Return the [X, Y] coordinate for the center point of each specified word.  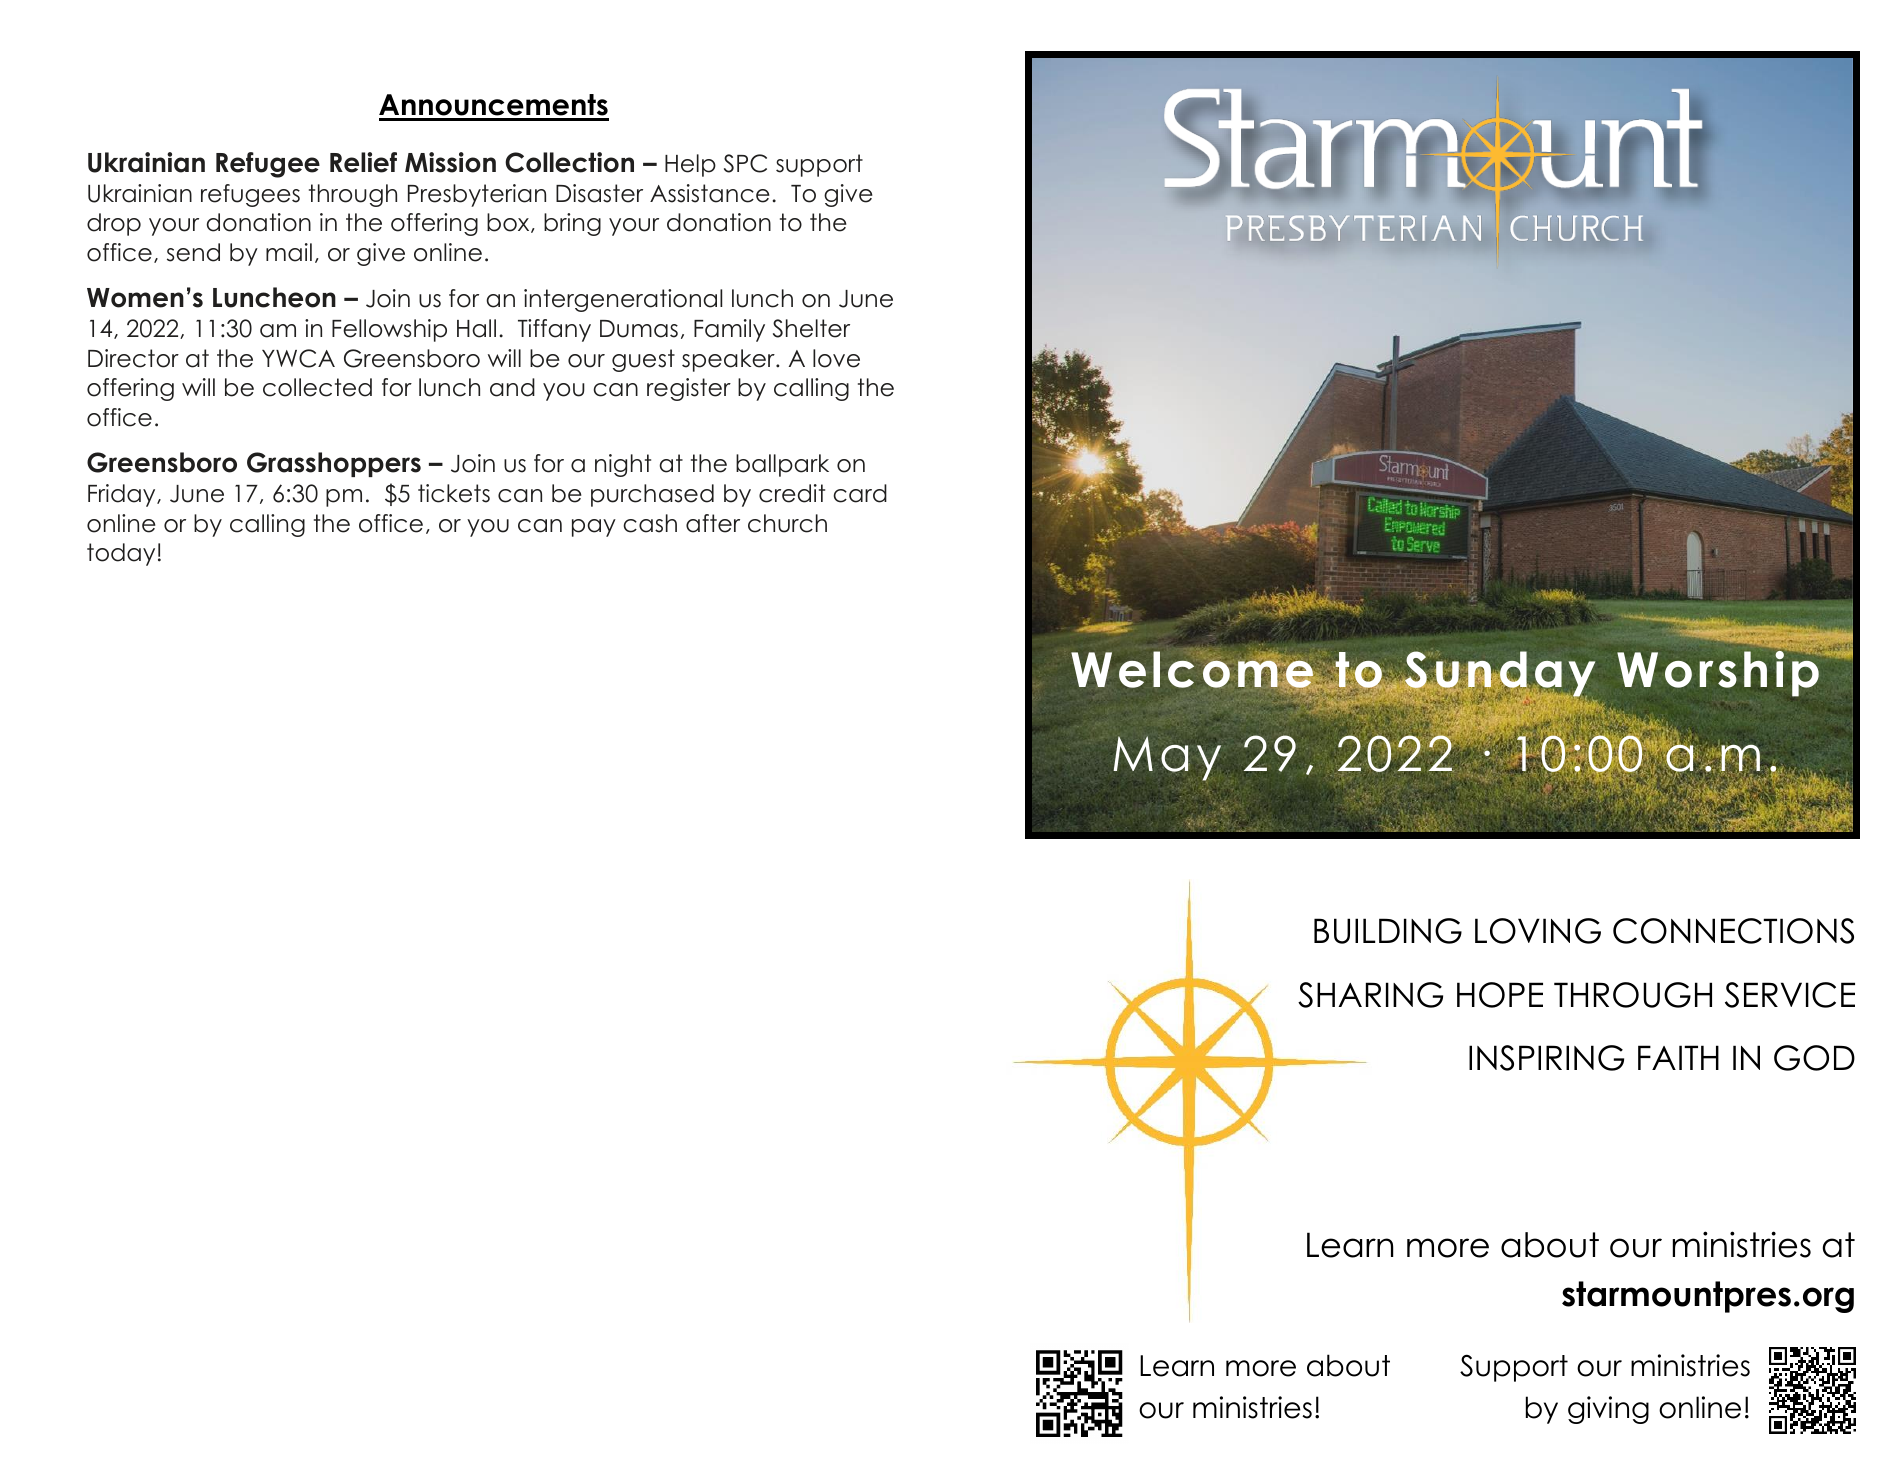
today [121, 554]
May [1167, 758]
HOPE [1500, 995]
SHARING [1370, 995]
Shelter [811, 328]
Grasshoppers [334, 464]
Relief [363, 162]
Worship [1719, 672]
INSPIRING [1546, 1058]
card [860, 493]
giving [1608, 1410]
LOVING [1538, 931]
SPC [745, 163]
